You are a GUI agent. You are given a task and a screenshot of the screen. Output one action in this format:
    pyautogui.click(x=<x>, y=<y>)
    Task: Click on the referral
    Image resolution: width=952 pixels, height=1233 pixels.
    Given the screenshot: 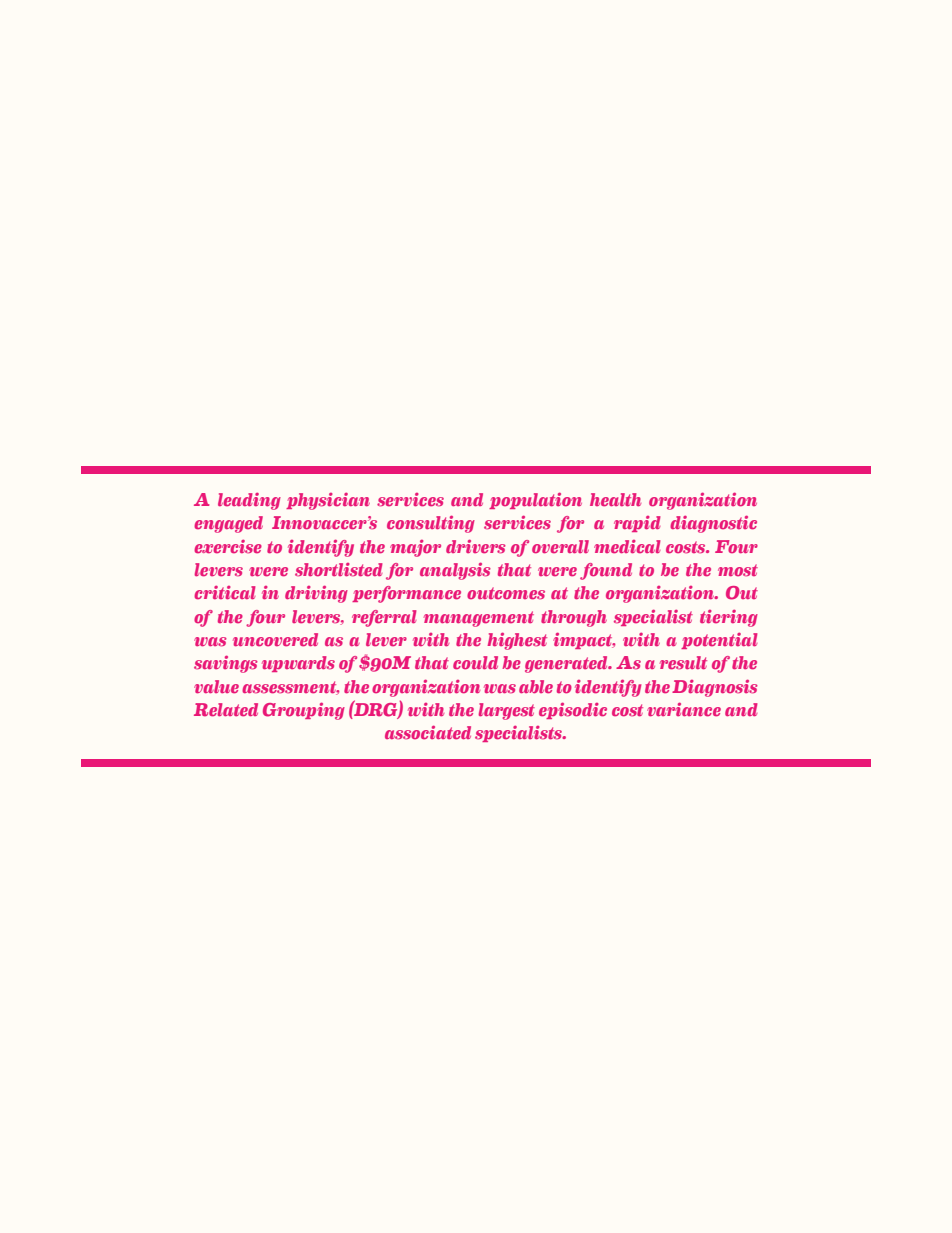 What is the action you would take?
    pyautogui.click(x=384, y=618)
